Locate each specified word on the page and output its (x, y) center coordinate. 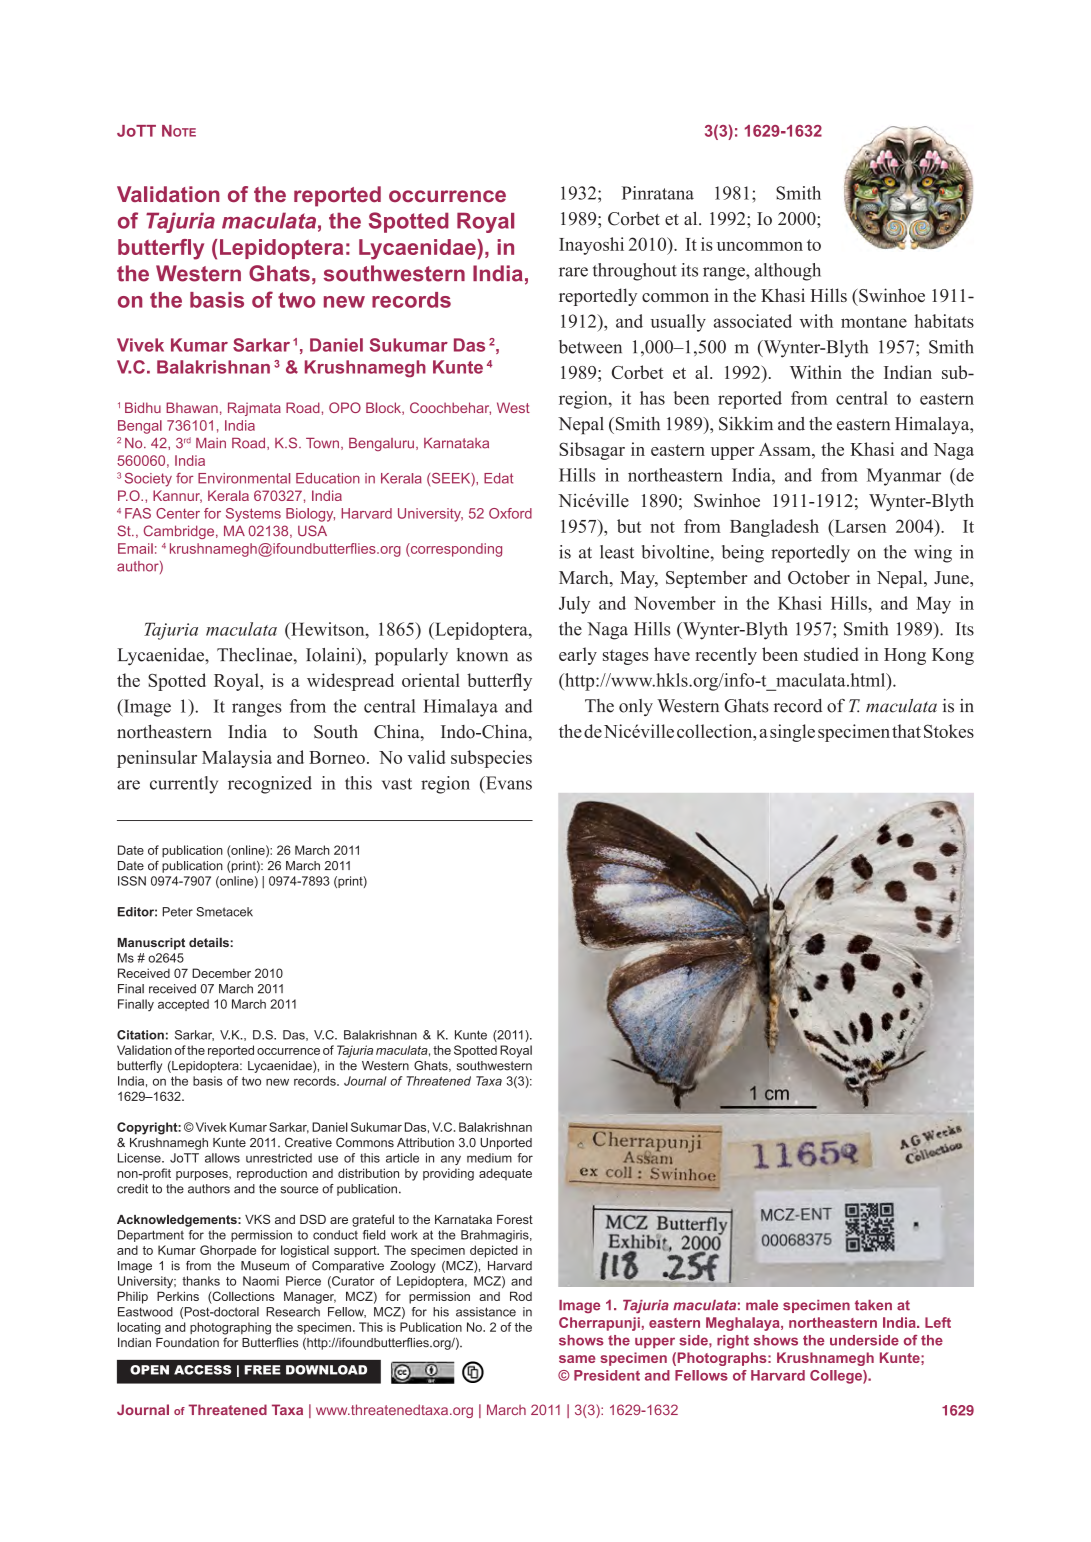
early (578, 656)
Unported (506, 1144)
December (221, 973)
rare (573, 272)
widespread (350, 682)
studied (831, 654)
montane (874, 322)
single (792, 733)
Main (211, 443)
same (577, 1359)
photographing (230, 1328)
